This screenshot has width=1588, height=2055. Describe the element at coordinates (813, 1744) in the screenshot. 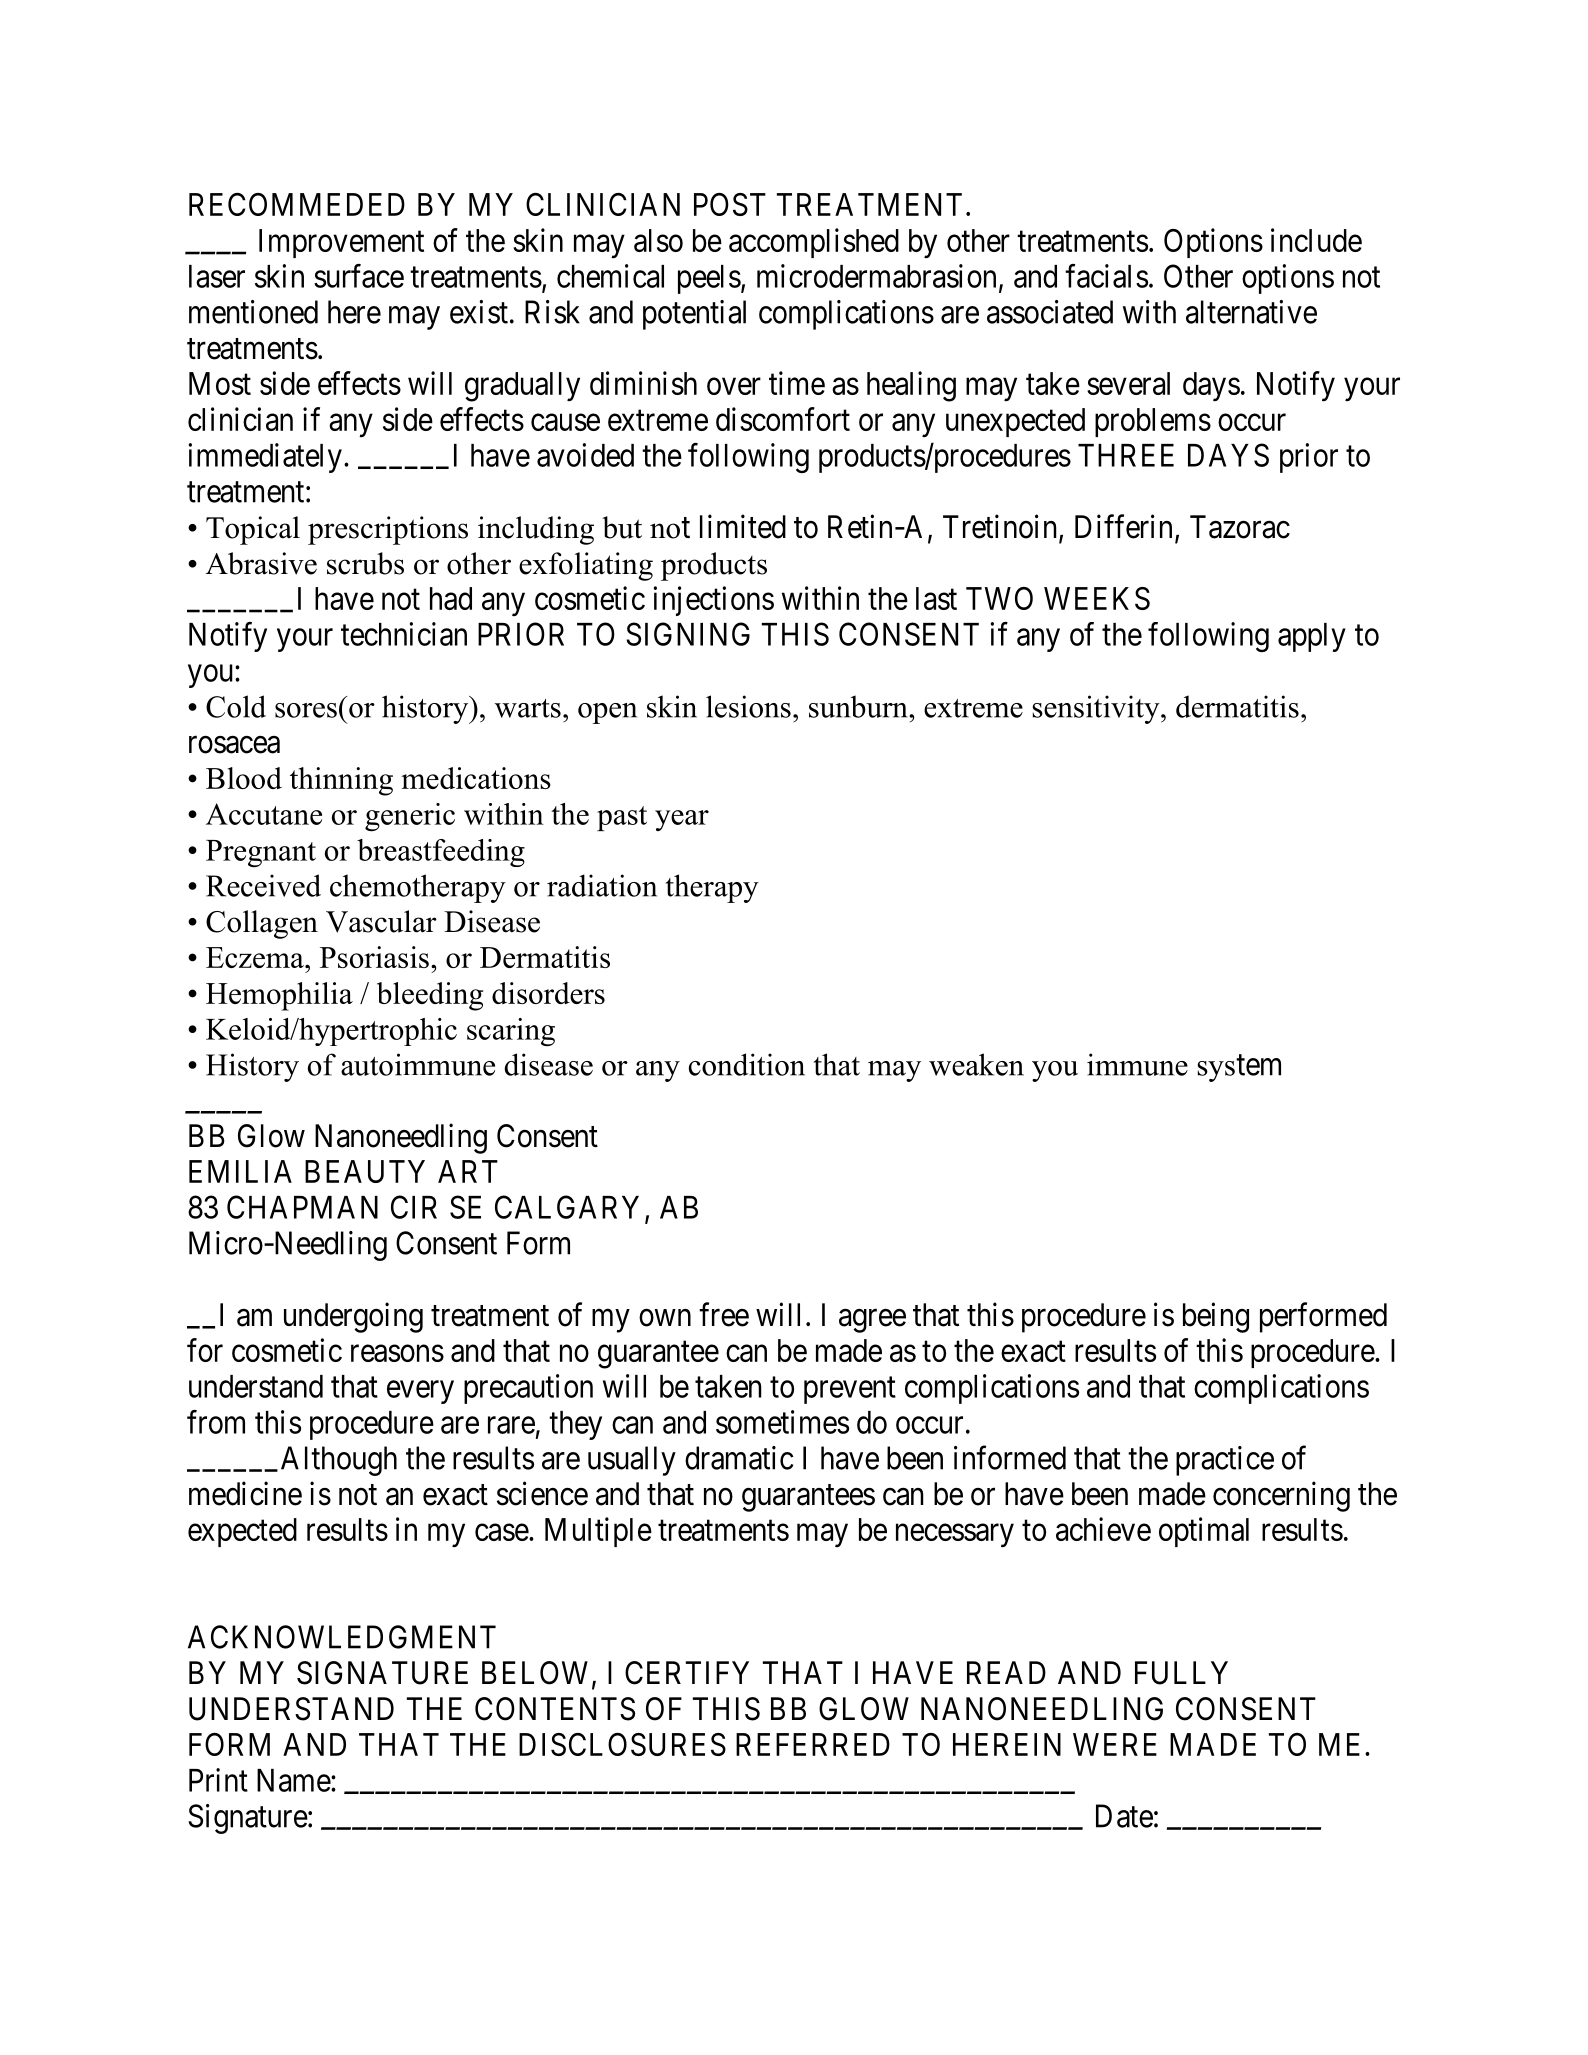

I see `REFERRED` at that location.
